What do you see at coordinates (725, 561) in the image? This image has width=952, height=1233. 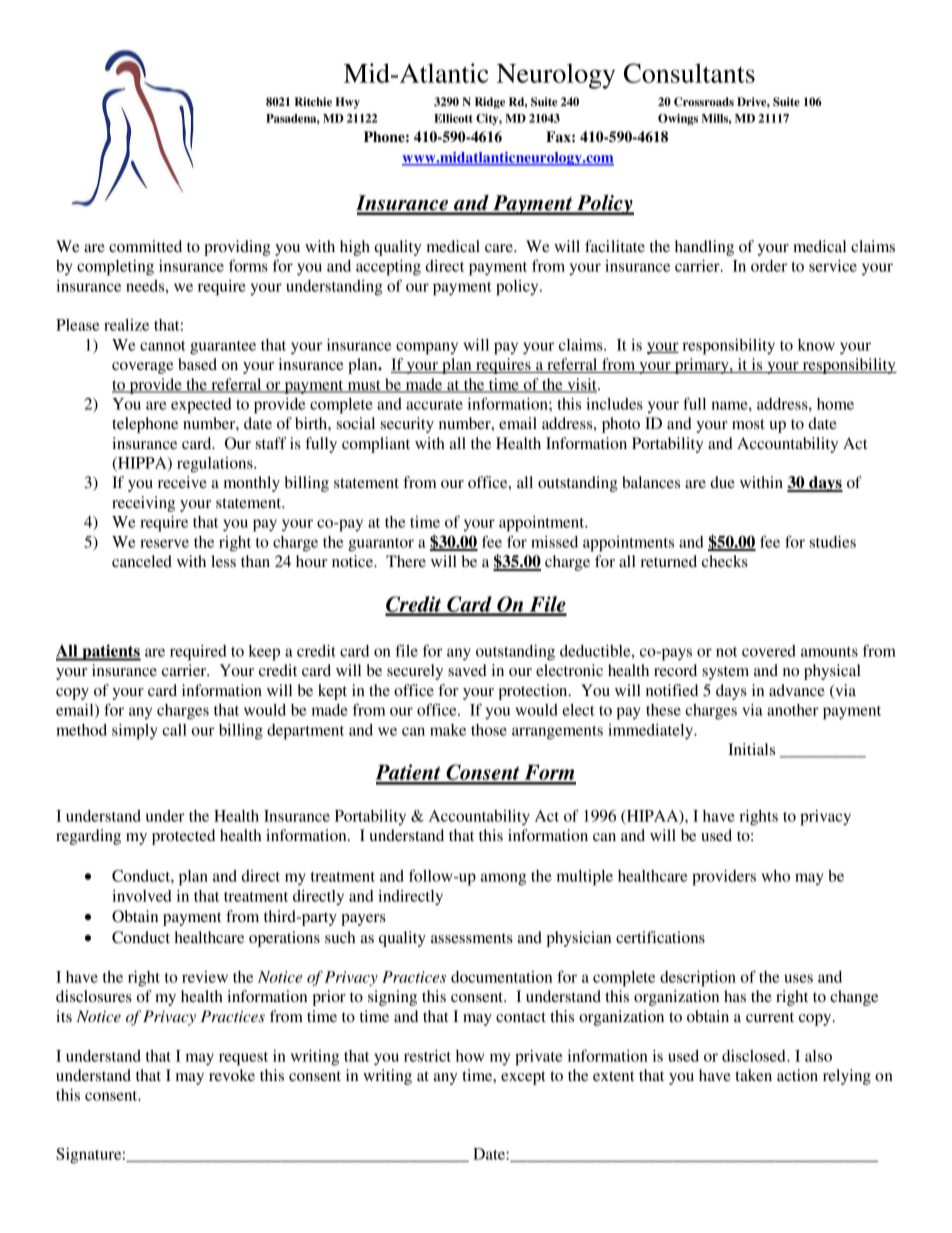 I see `checks` at bounding box center [725, 561].
